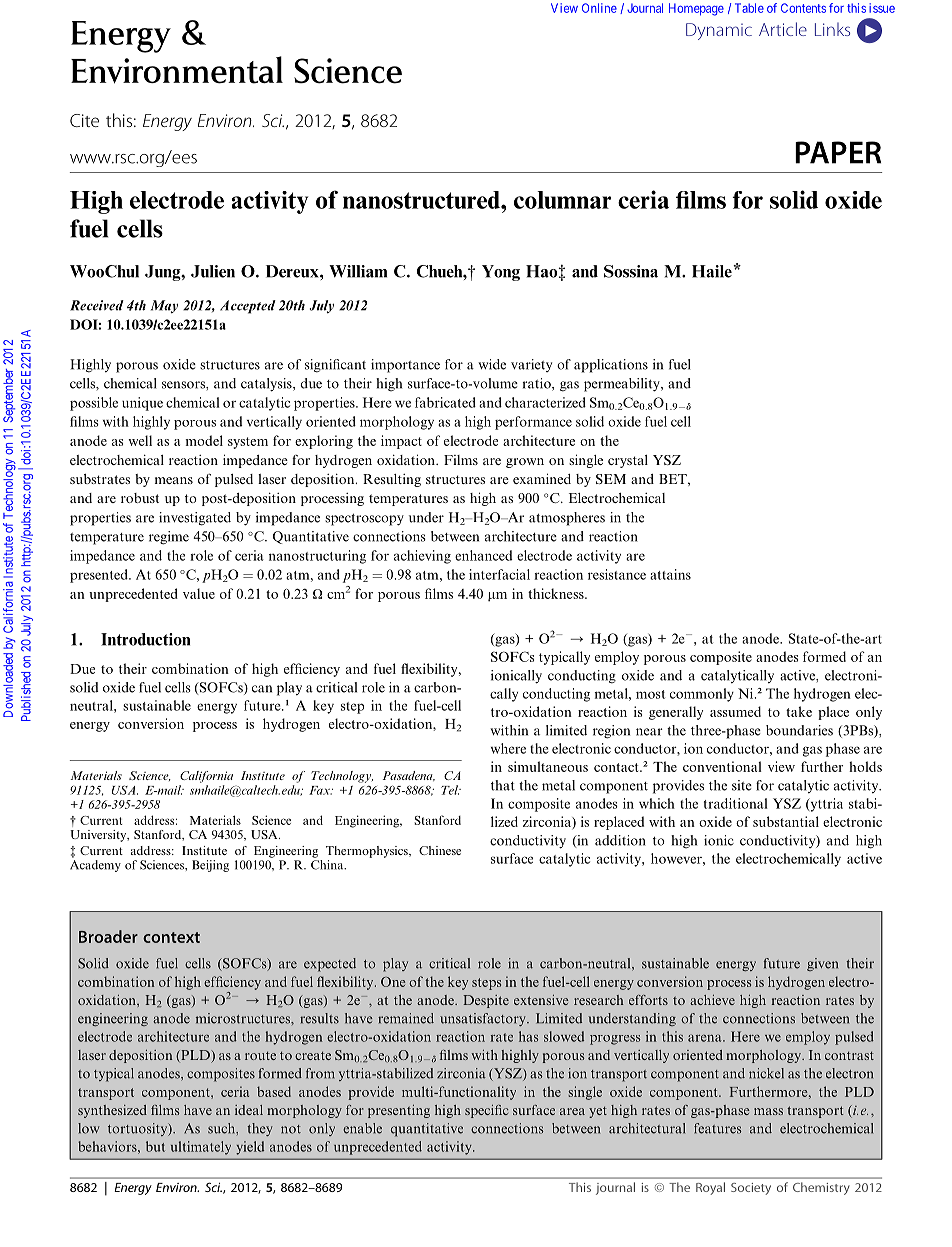 The width and height of the screenshot is (952, 1247). What do you see at coordinates (821, 1188) in the screenshot?
I see `Chemistry` at bounding box center [821, 1188].
